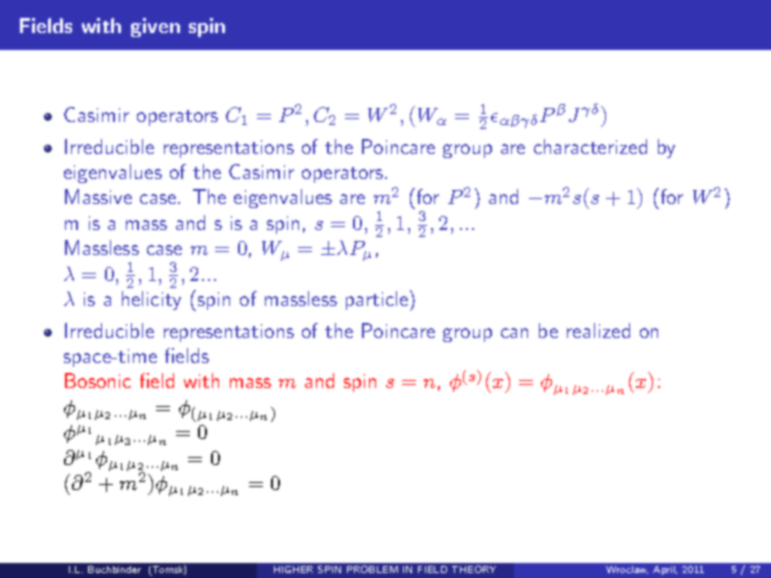 The width and height of the screenshot is (771, 578). Describe the element at coordinates (98, 380) in the screenshot. I see `Bosonic` at that location.
